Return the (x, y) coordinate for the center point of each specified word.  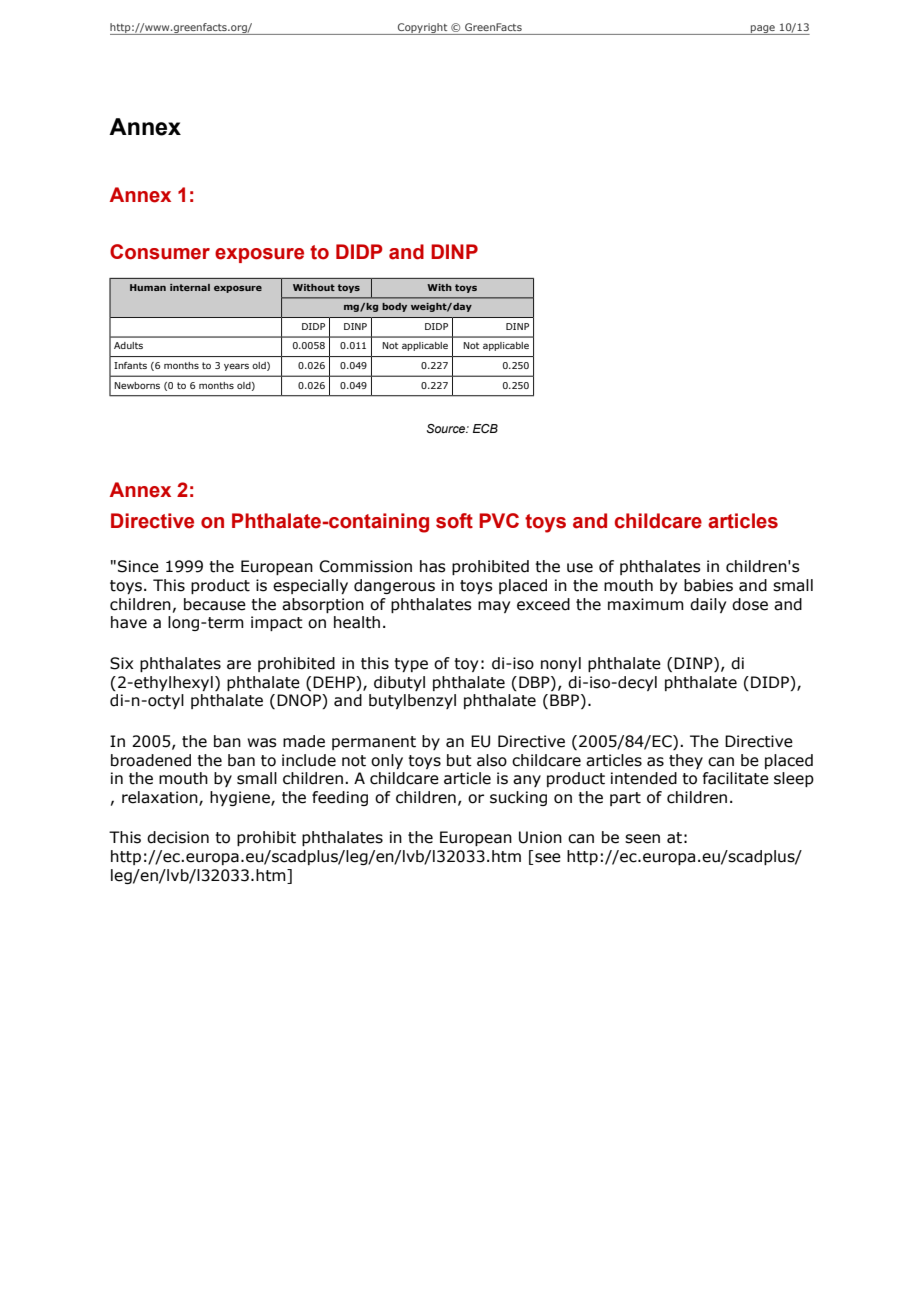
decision (178, 837)
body (394, 307)
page (763, 30)
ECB (485, 428)
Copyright (423, 29)
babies (708, 585)
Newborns (137, 385)
